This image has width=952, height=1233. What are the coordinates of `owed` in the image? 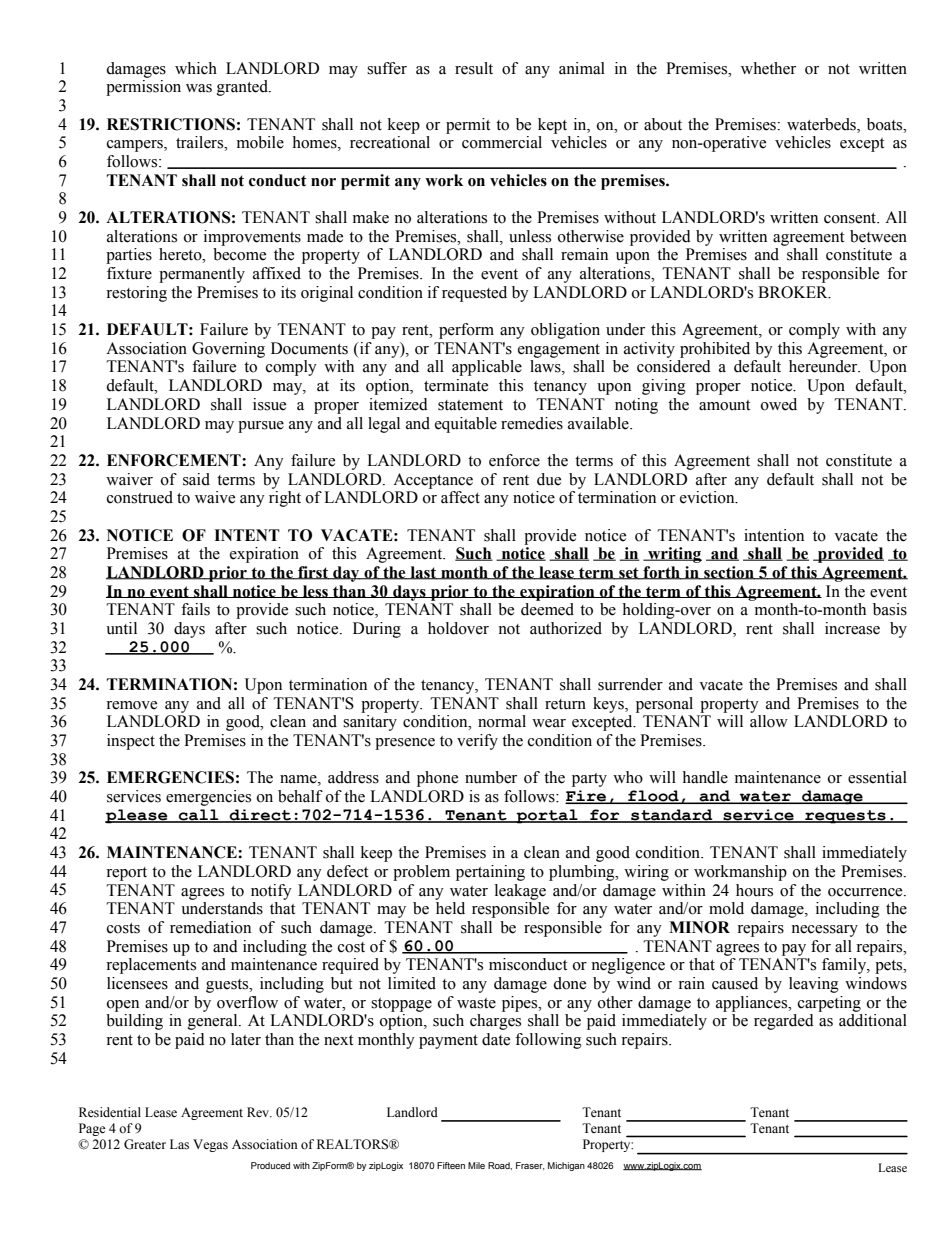 It's located at (779, 404).
